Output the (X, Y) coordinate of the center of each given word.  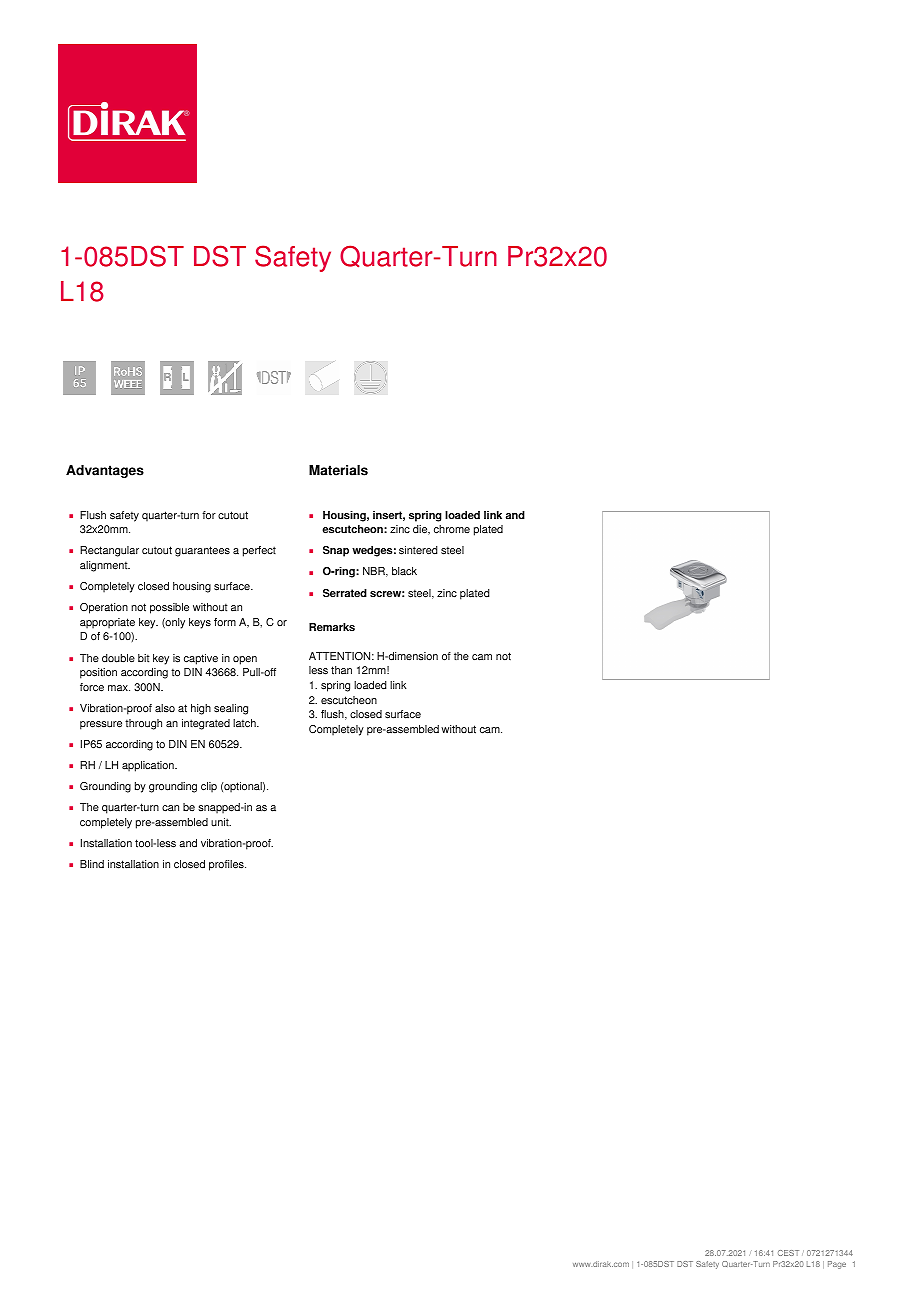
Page (837, 1265)
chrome (452, 529)
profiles (227, 865)
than (341, 670)
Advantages (105, 471)
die (421, 530)
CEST (788, 1253)
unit (221, 822)
